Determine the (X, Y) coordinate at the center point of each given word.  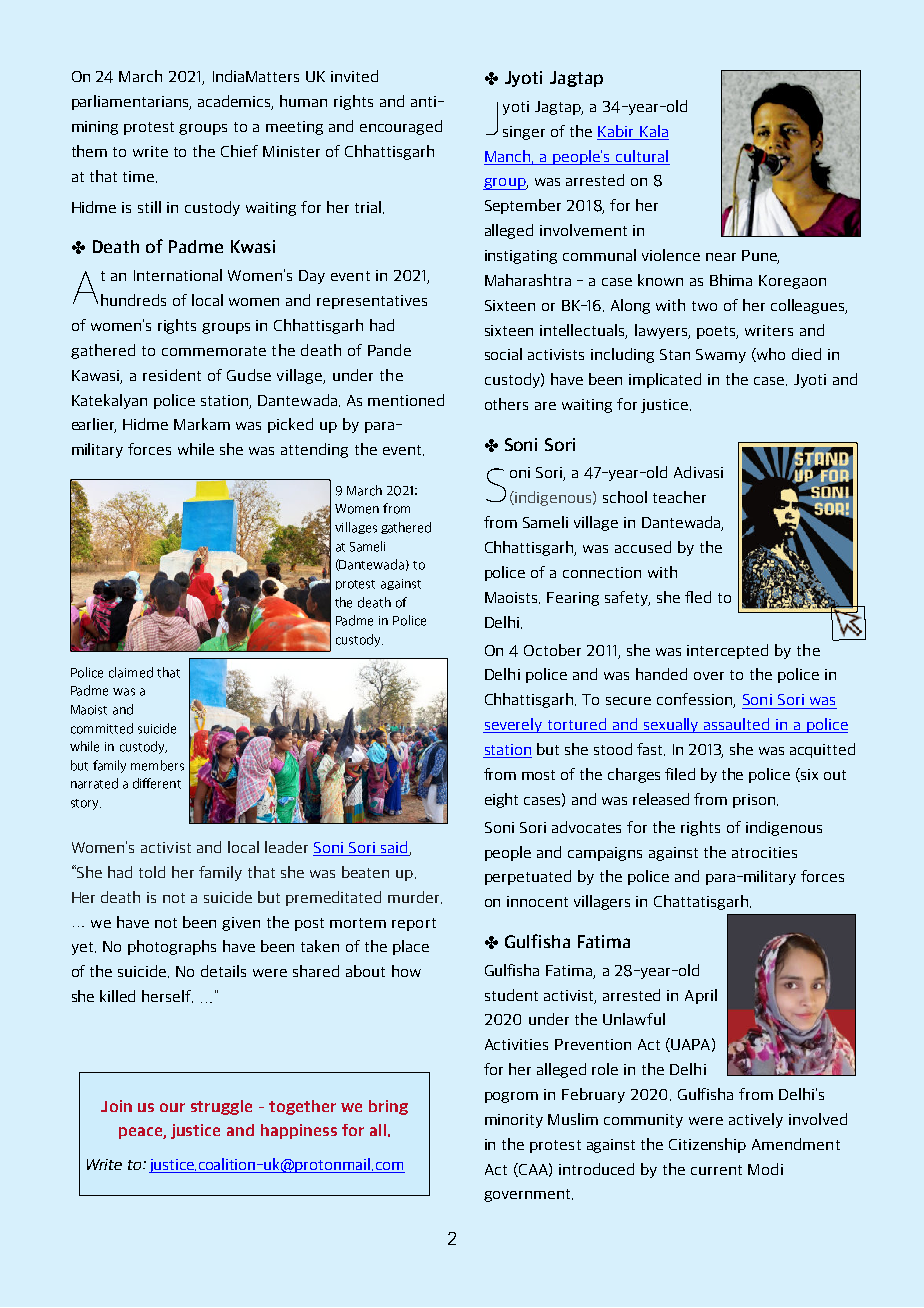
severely (514, 725)
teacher (679, 497)
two (704, 306)
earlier (94, 425)
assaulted (737, 725)
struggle (221, 1107)
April (701, 996)
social (503, 354)
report (414, 924)
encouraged (401, 127)
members (157, 765)
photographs (172, 947)
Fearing (573, 599)
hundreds (133, 300)
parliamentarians (131, 102)
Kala (653, 132)
